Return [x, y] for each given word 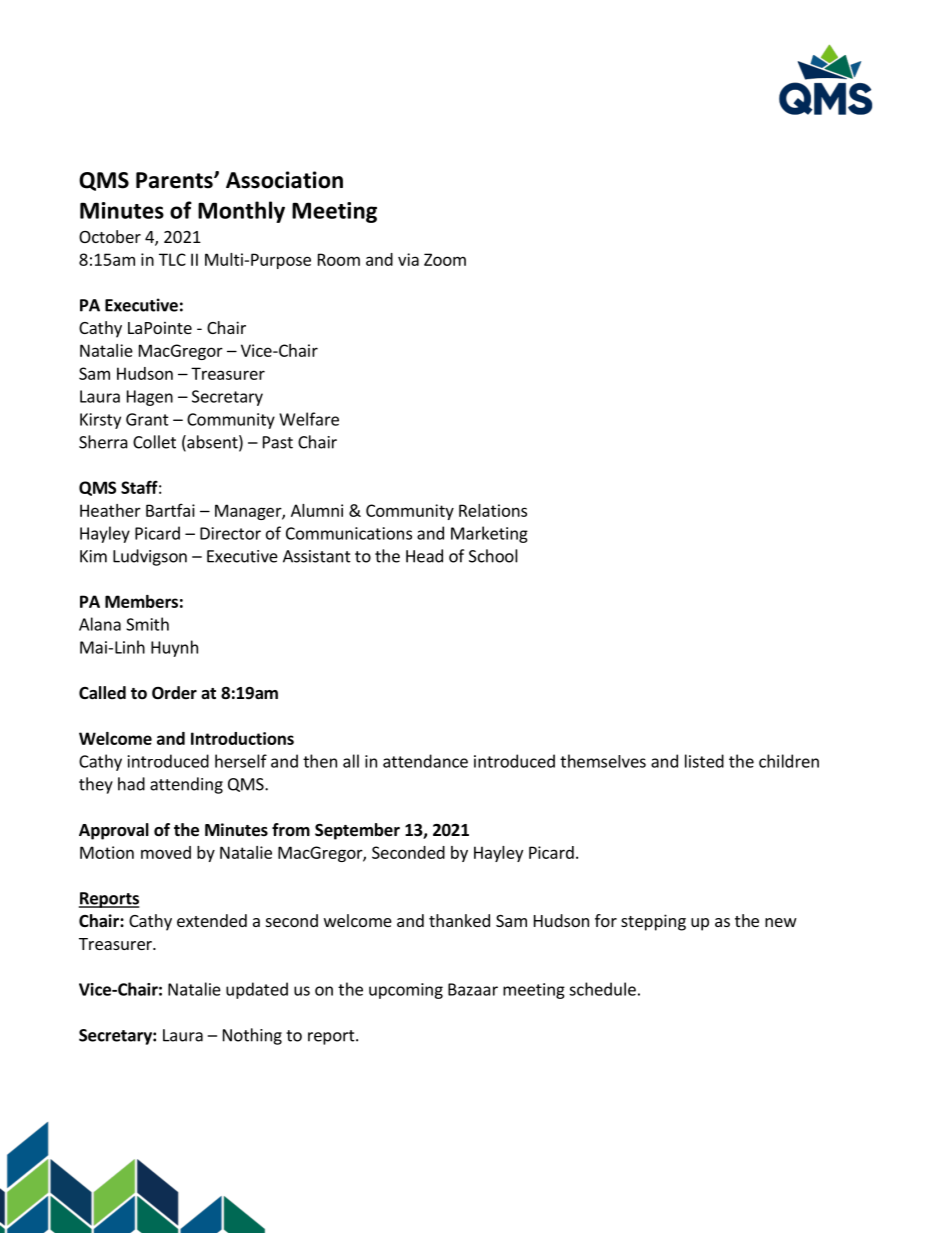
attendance [425, 761]
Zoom [445, 259]
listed [704, 761]
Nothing [252, 1036]
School [493, 556]
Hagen [150, 398]
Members [141, 601]
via [408, 259]
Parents [175, 180]
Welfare [309, 419]
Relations [493, 510]
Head [424, 556]
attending [186, 785]
